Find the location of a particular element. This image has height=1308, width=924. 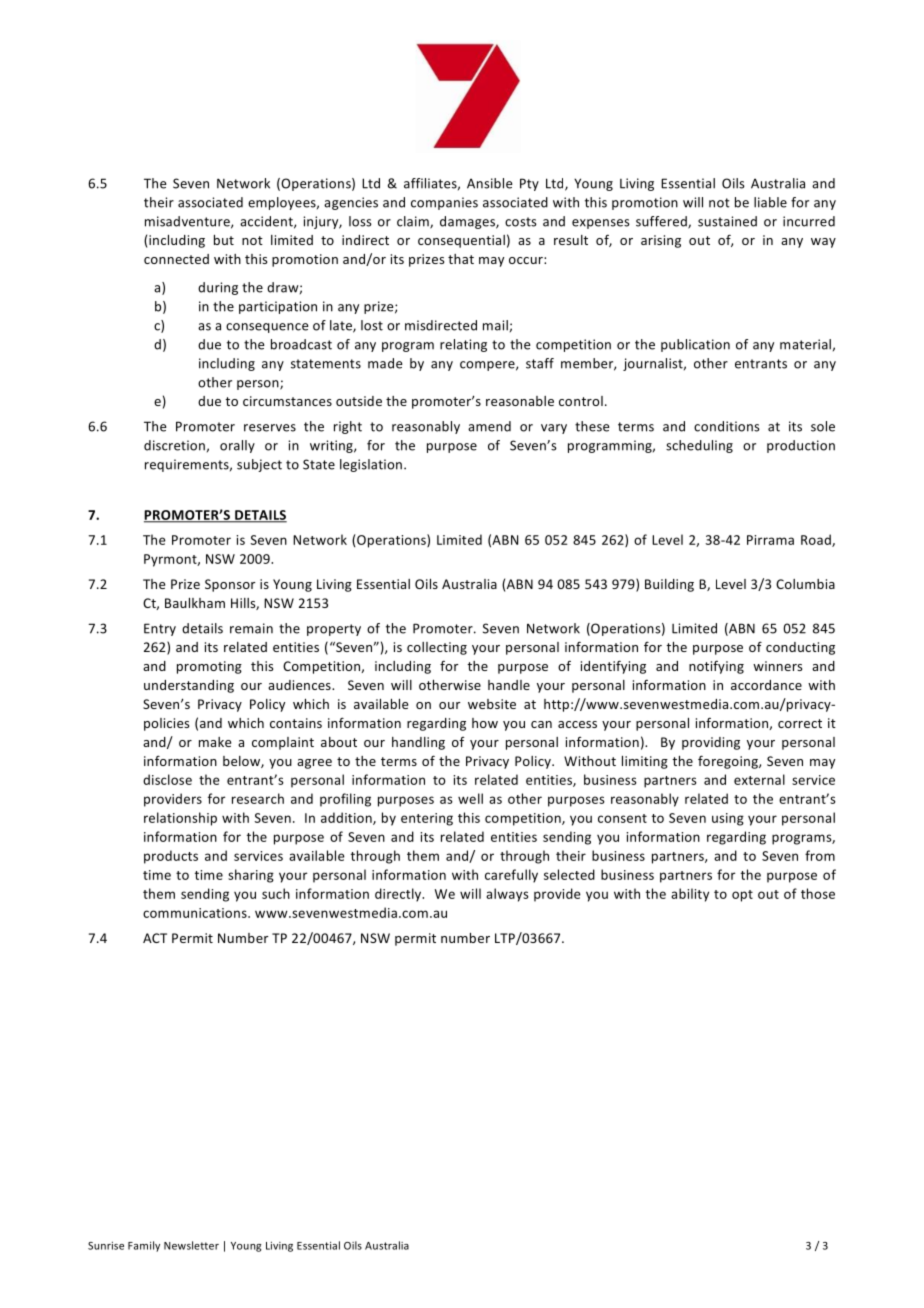

amend is located at coordinates (489, 426).
